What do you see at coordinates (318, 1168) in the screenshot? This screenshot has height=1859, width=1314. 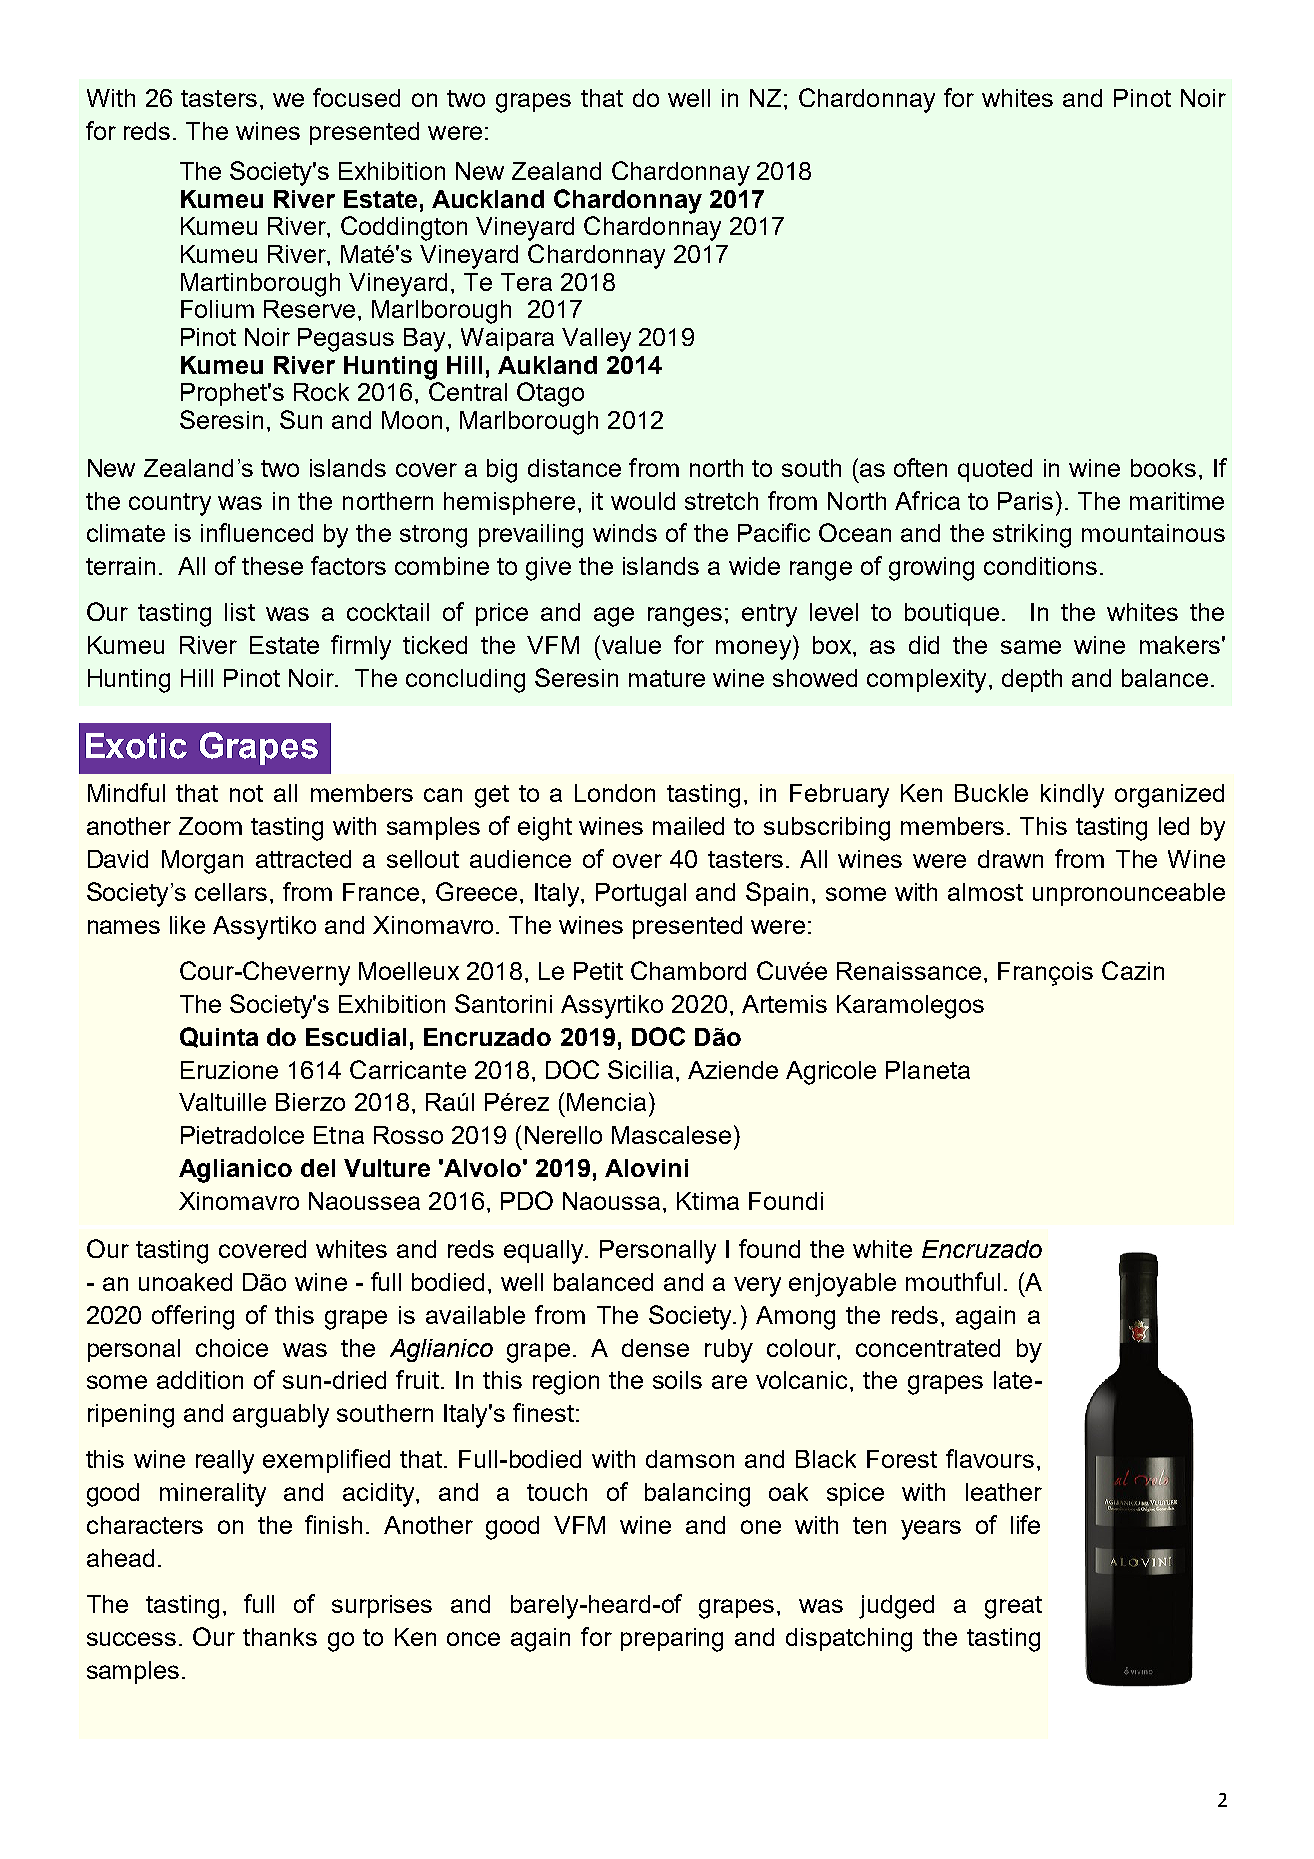 I see `del` at bounding box center [318, 1168].
